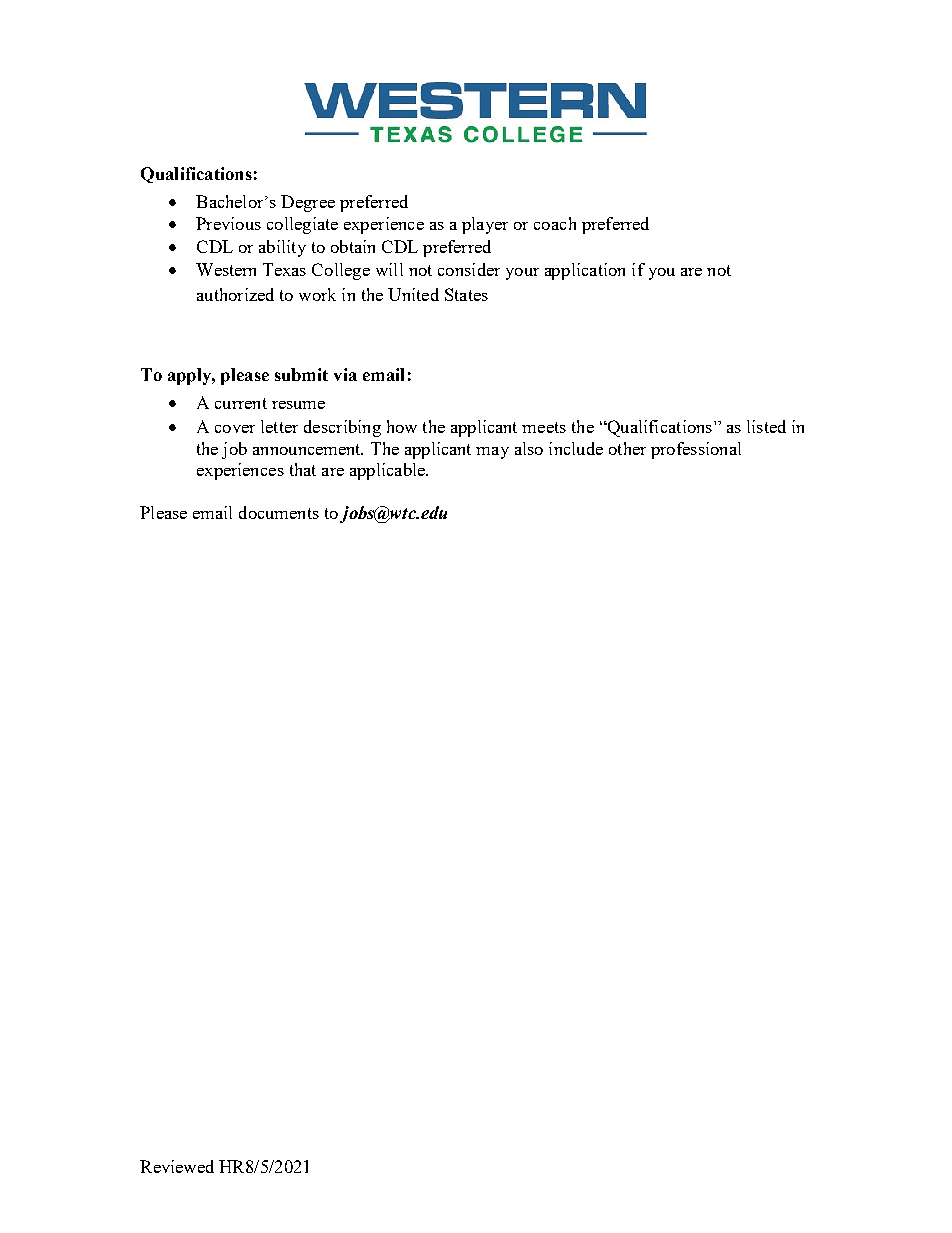 This screenshot has height=1233, width=952. Describe the element at coordinates (388, 471) in the screenshot. I see `applicable` at that location.
